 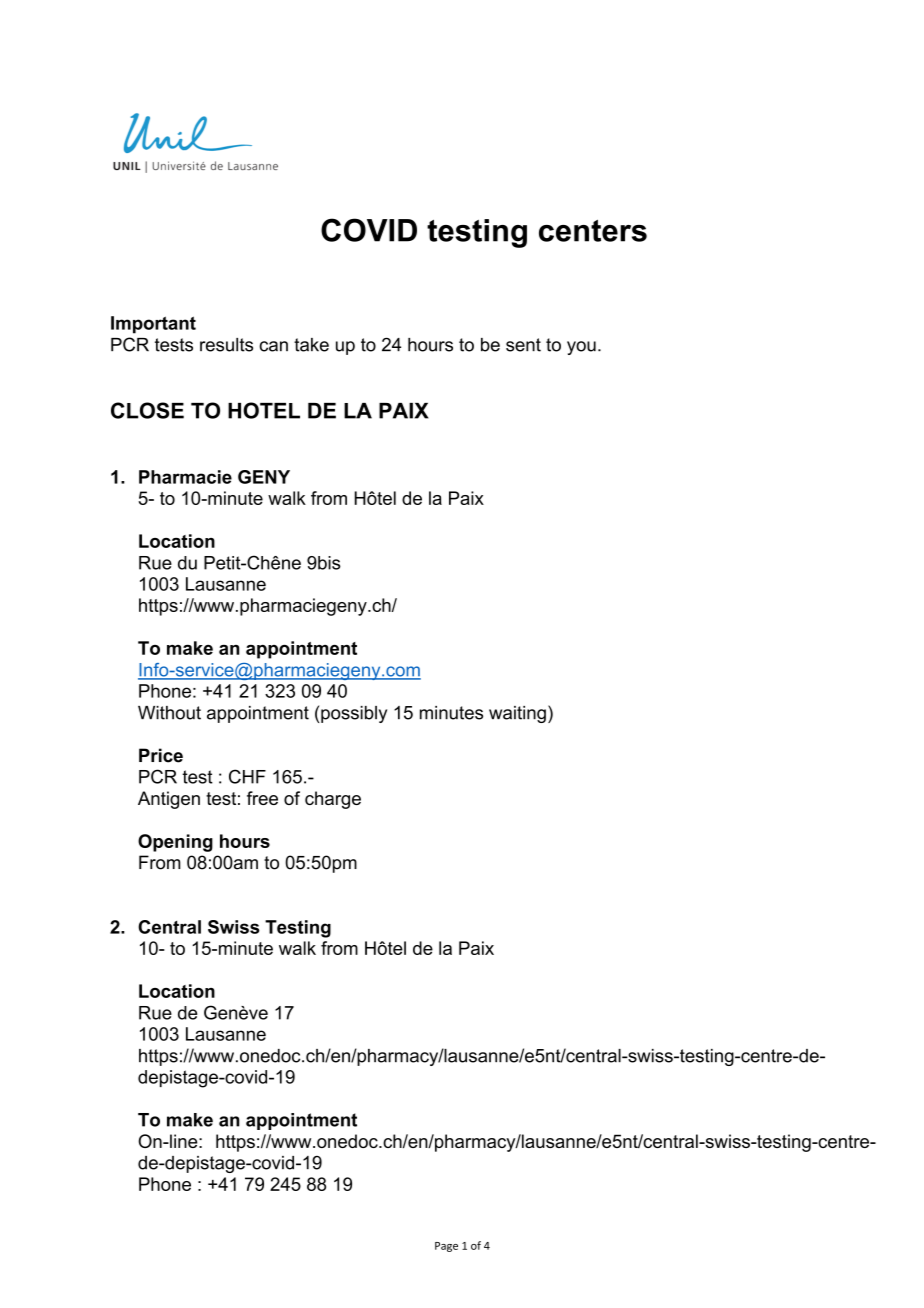 I want to click on HOTEL, so click(x=264, y=410).
